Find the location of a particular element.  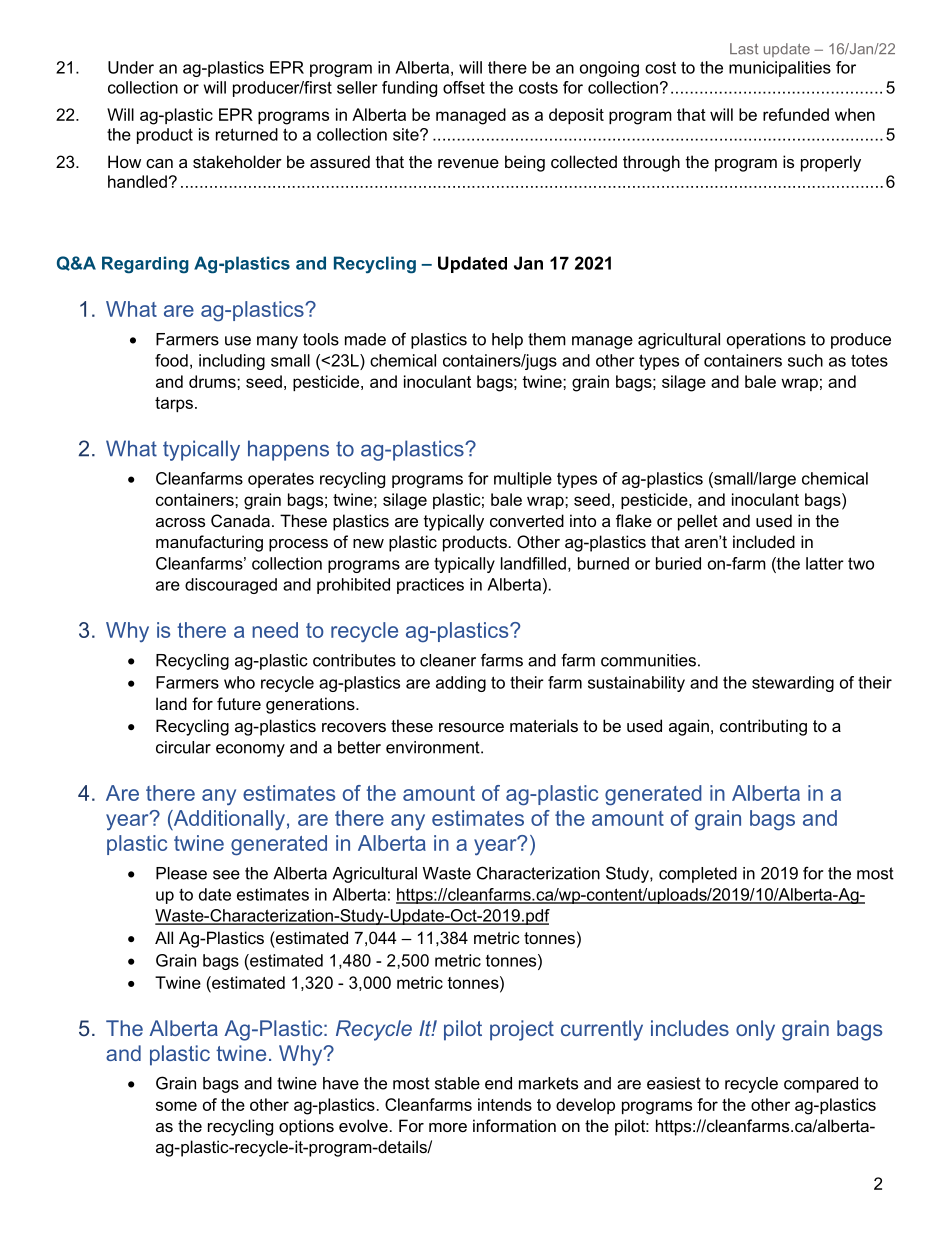

such is located at coordinates (805, 360).
